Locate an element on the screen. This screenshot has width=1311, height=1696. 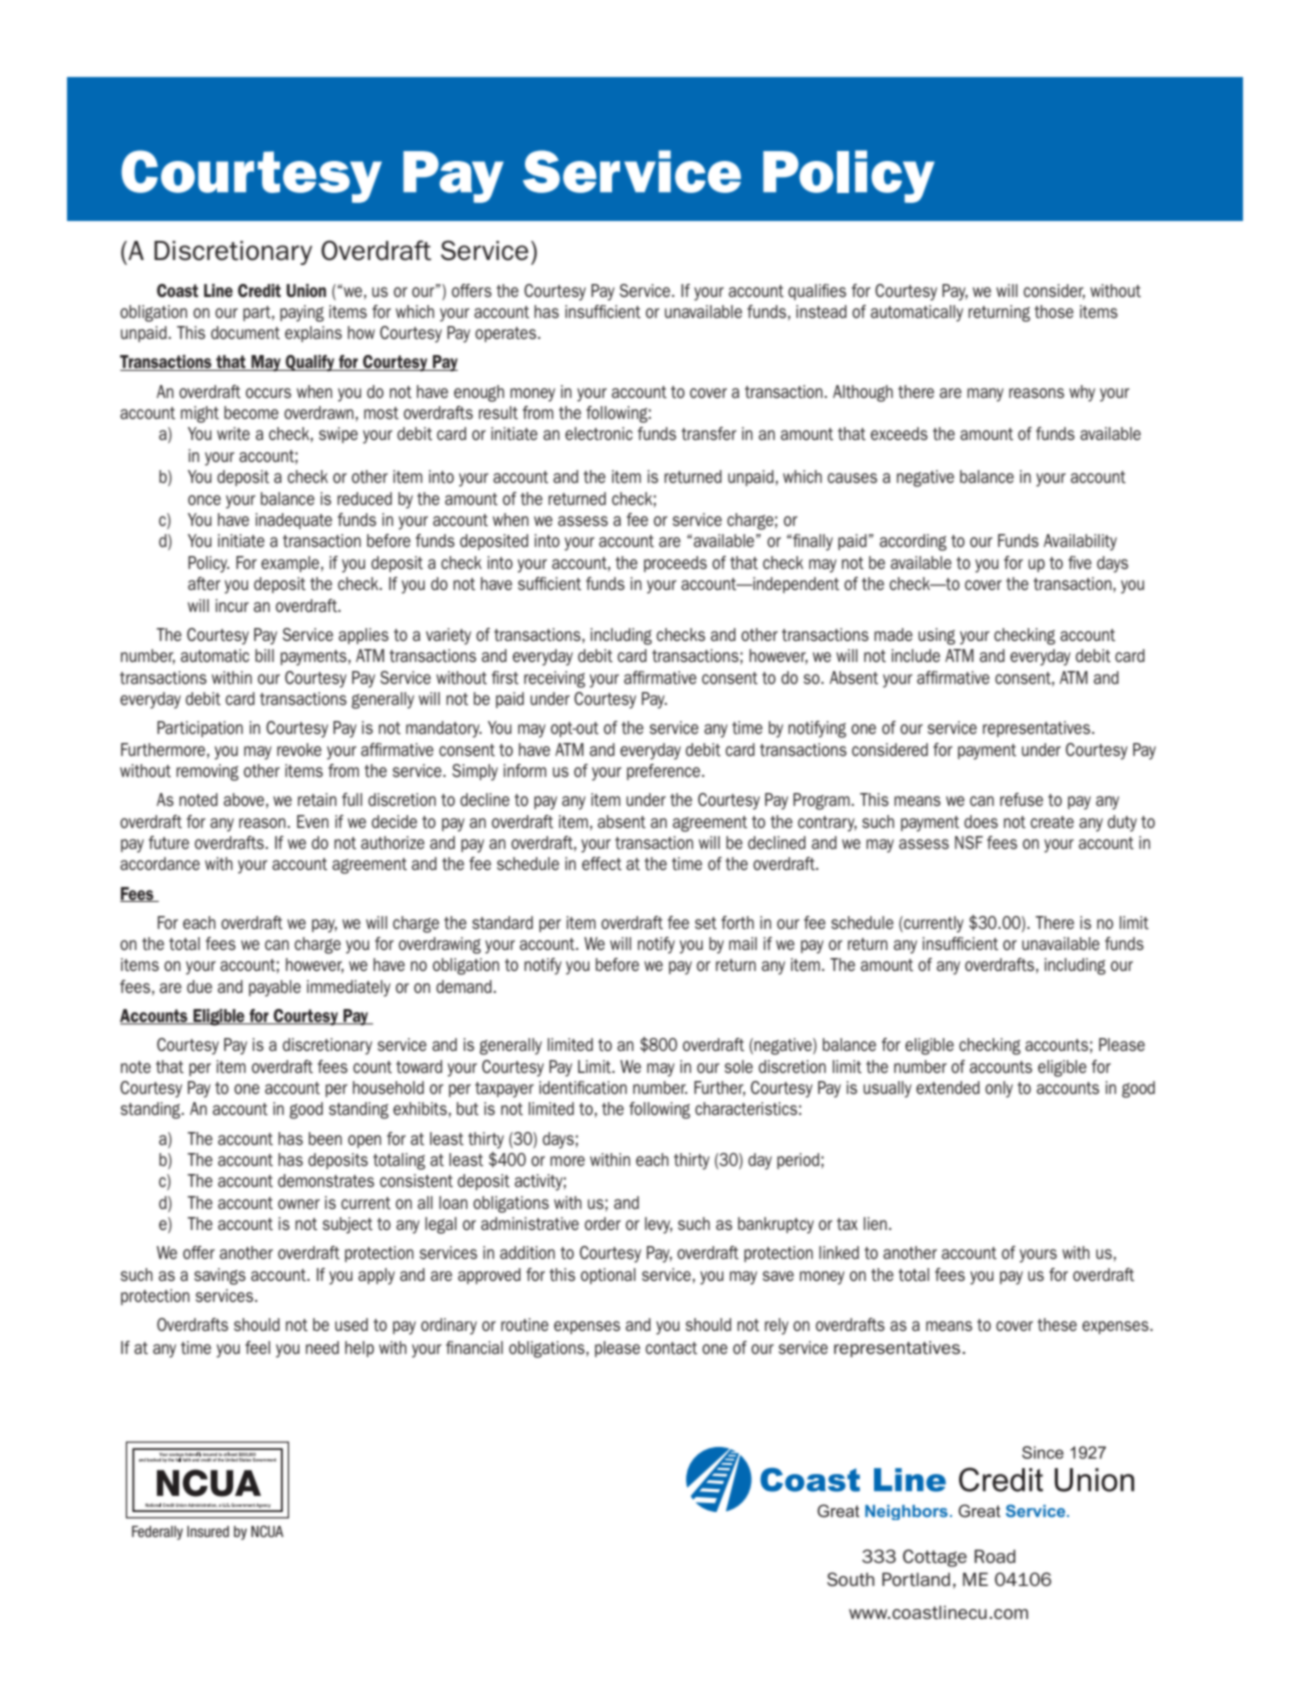
does is located at coordinates (981, 821).
